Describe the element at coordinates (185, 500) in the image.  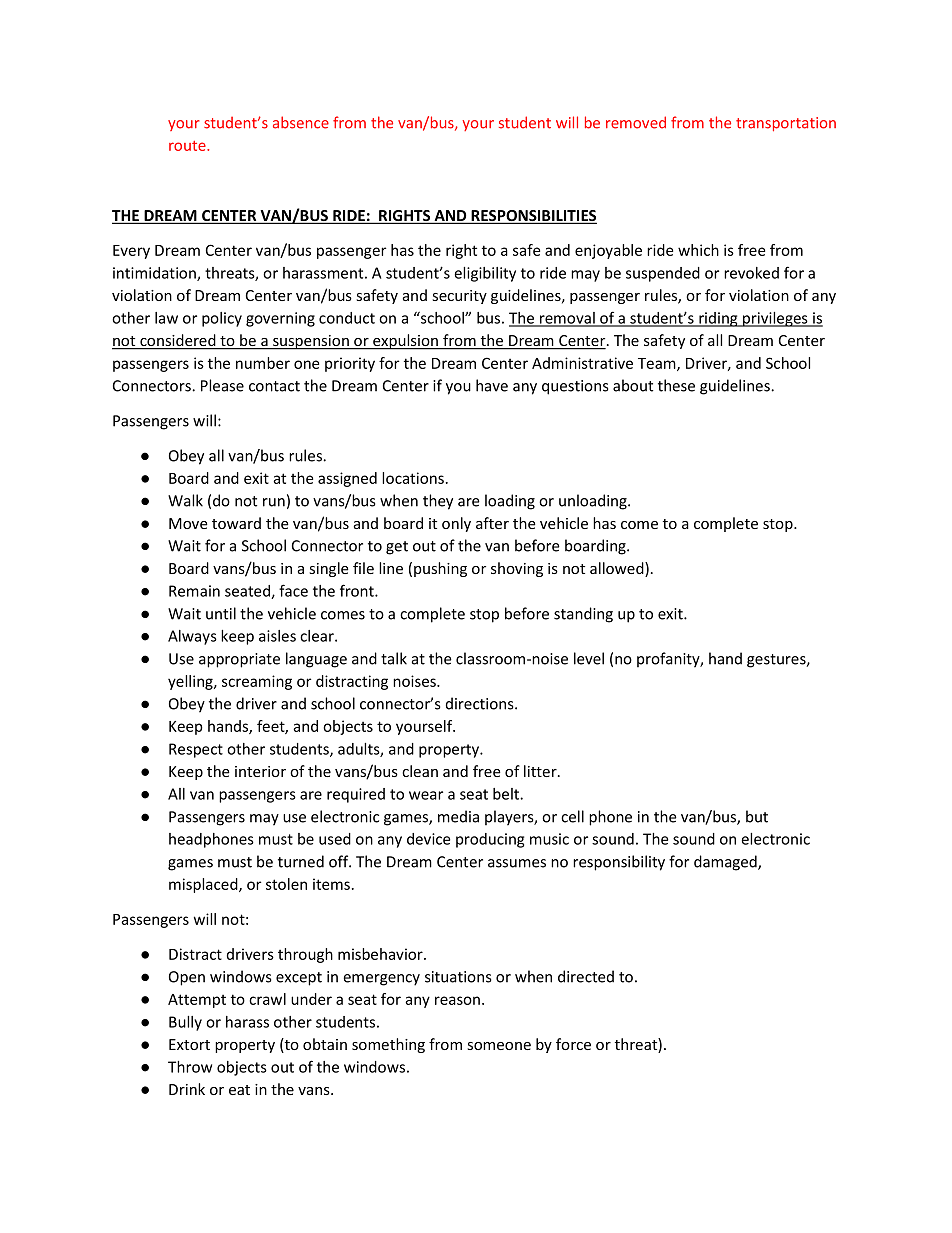
I see `Walk` at that location.
